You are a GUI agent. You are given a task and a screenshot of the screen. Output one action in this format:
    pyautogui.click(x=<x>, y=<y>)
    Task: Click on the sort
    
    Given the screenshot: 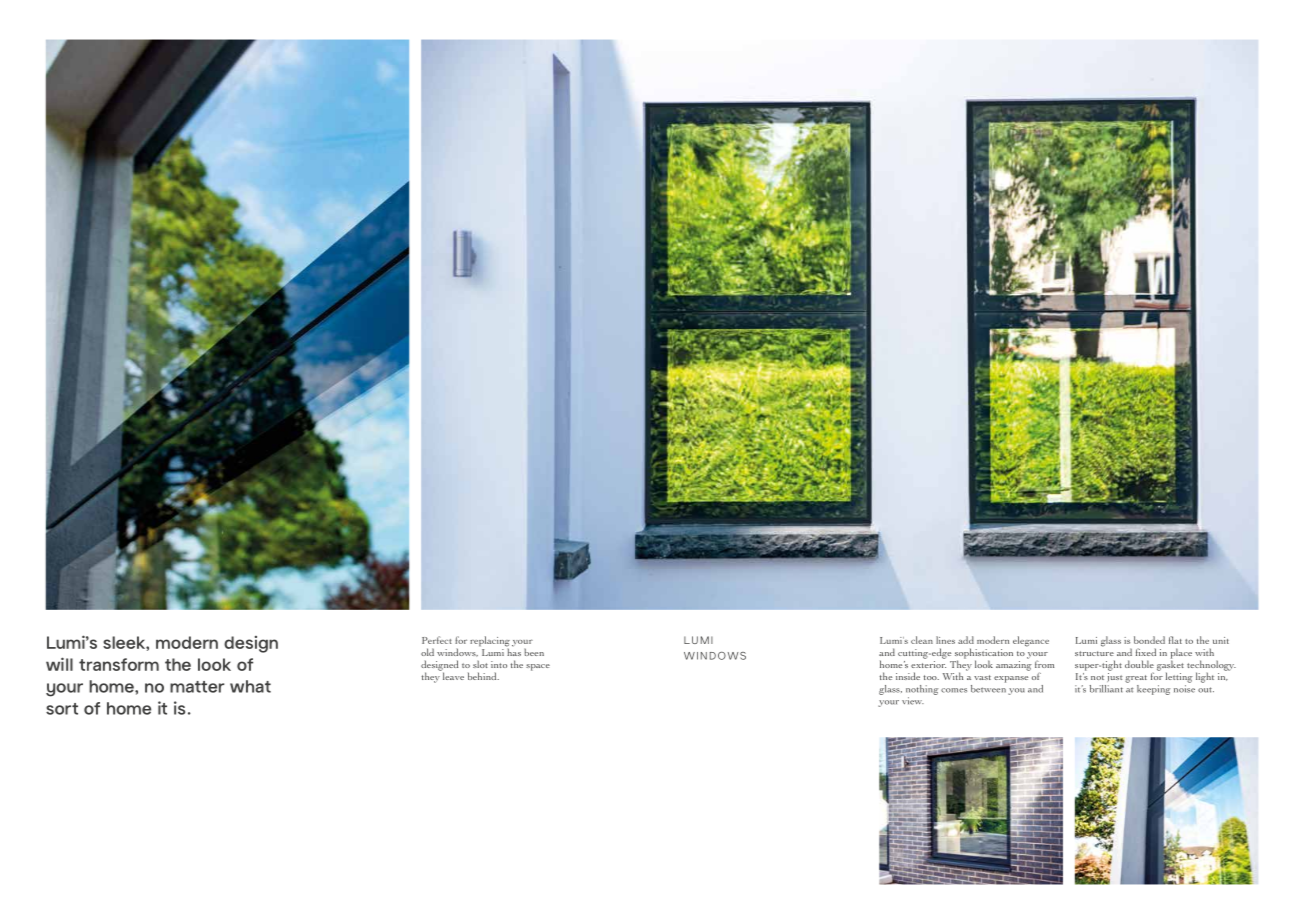 What is the action you would take?
    pyautogui.click(x=62, y=709)
